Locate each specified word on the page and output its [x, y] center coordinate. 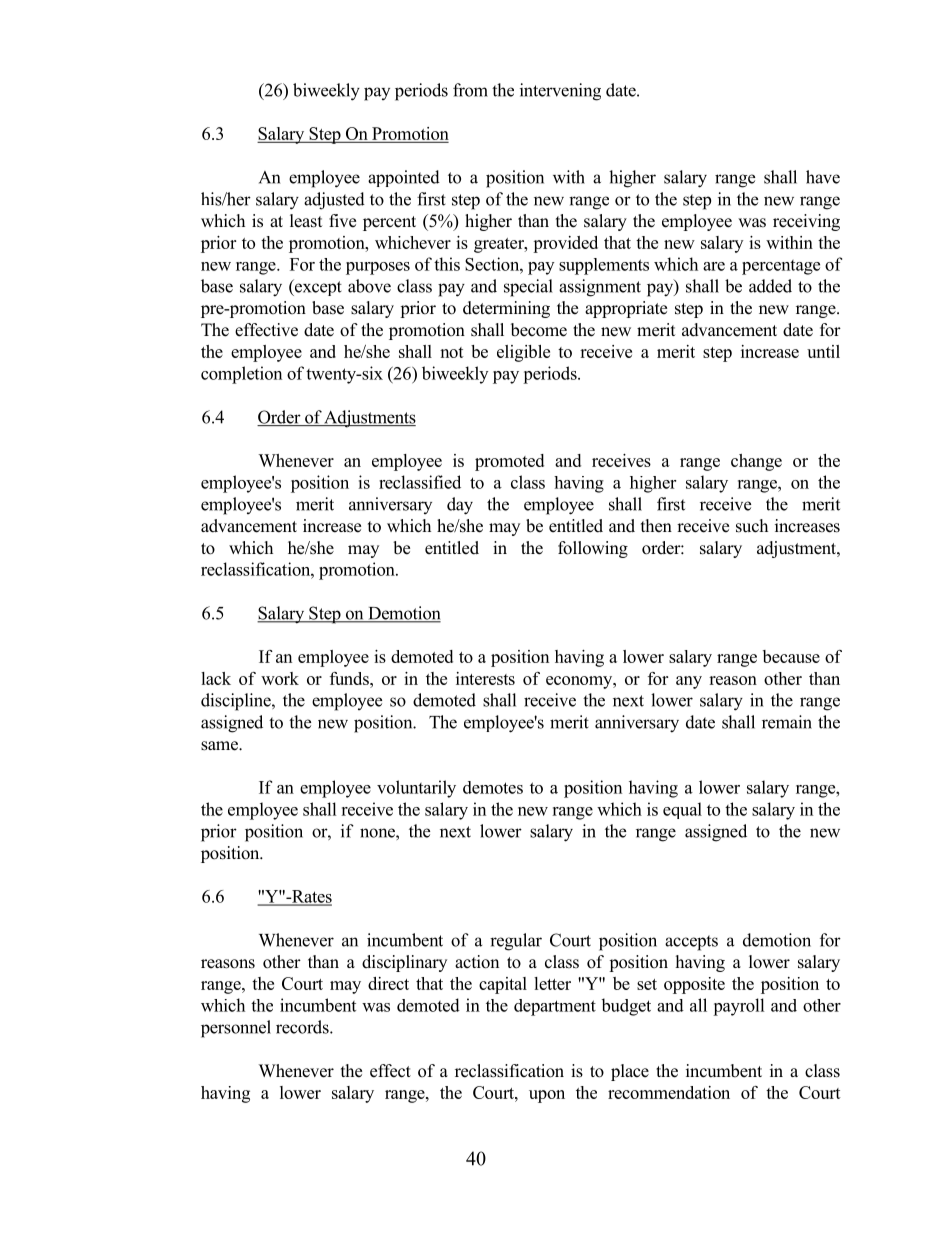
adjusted [334, 201]
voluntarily [416, 789]
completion [241, 375]
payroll [739, 1007]
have [823, 177]
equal [682, 810]
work [280, 678]
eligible [523, 353]
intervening [560, 92]
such [752, 526]
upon [547, 1096]
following [593, 549]
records [303, 1027]
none [378, 833]
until [823, 351]
